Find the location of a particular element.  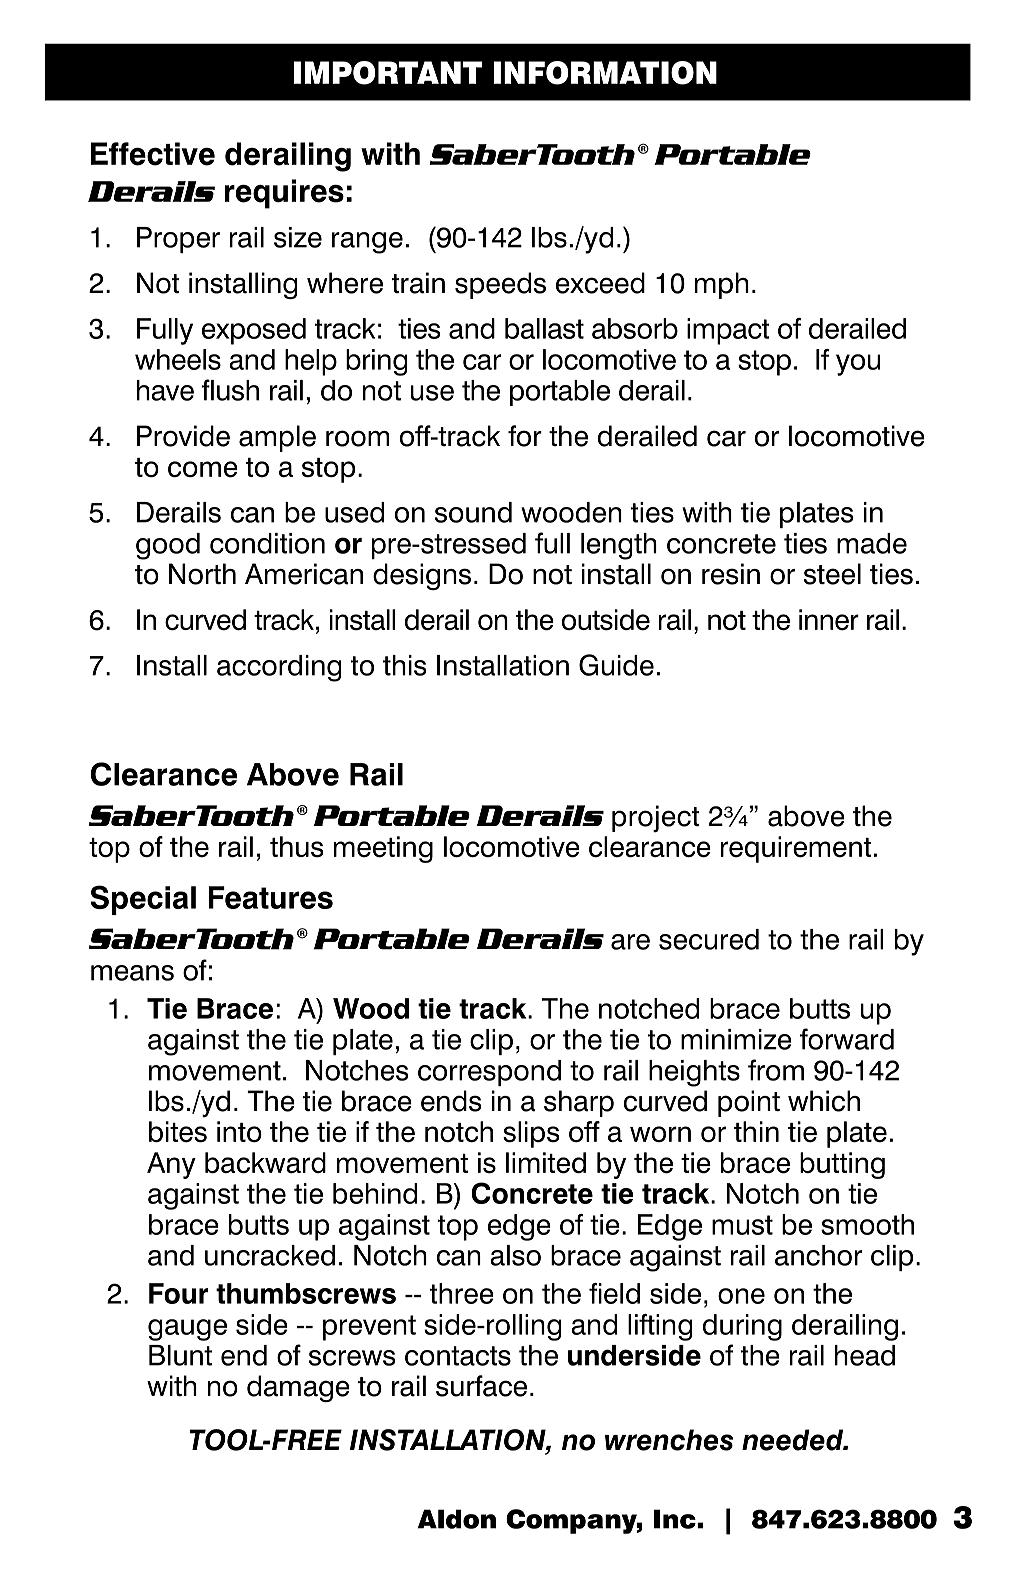

INFORMATION is located at coordinates (605, 73).
